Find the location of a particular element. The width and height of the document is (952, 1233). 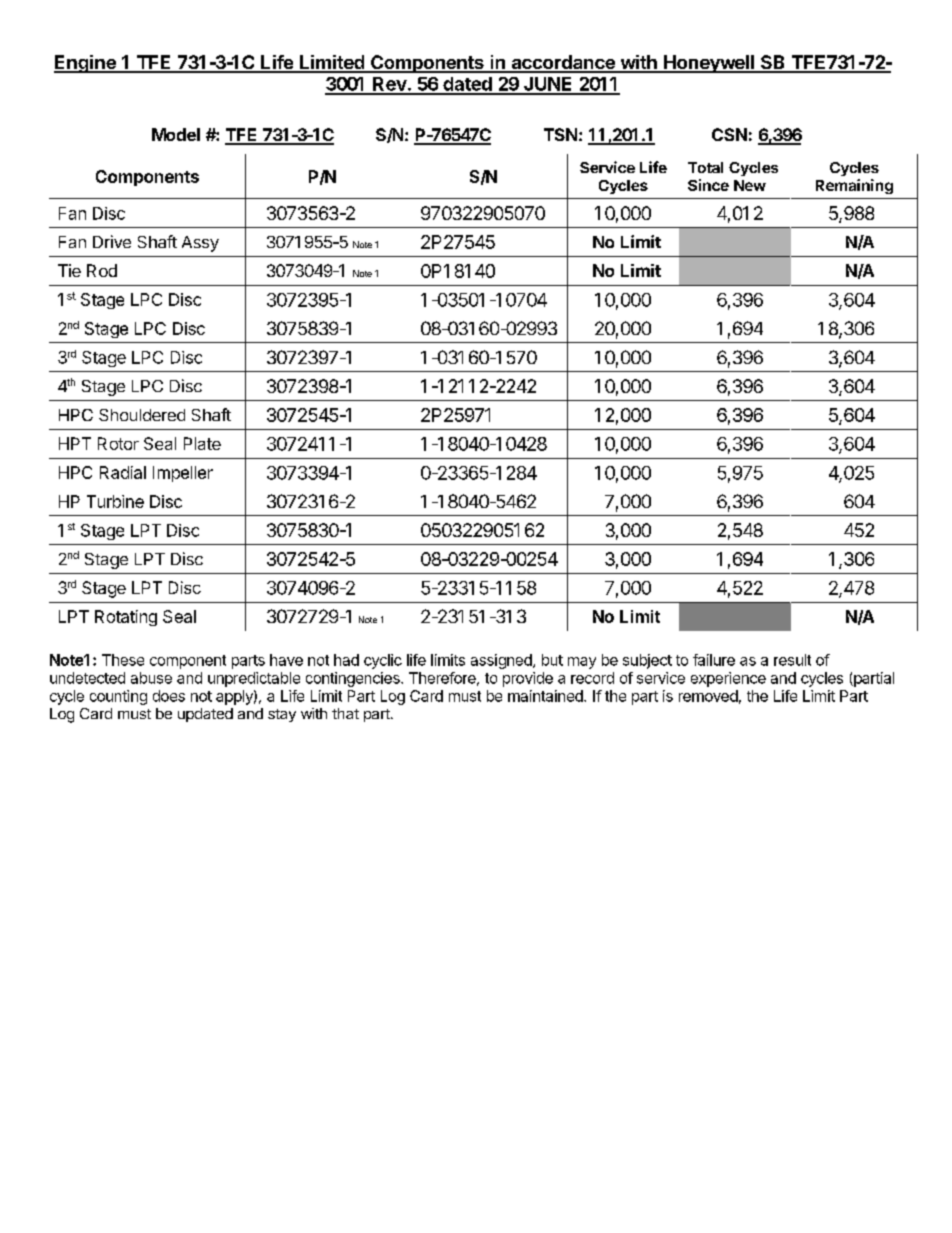

Rod is located at coordinates (102, 270).
